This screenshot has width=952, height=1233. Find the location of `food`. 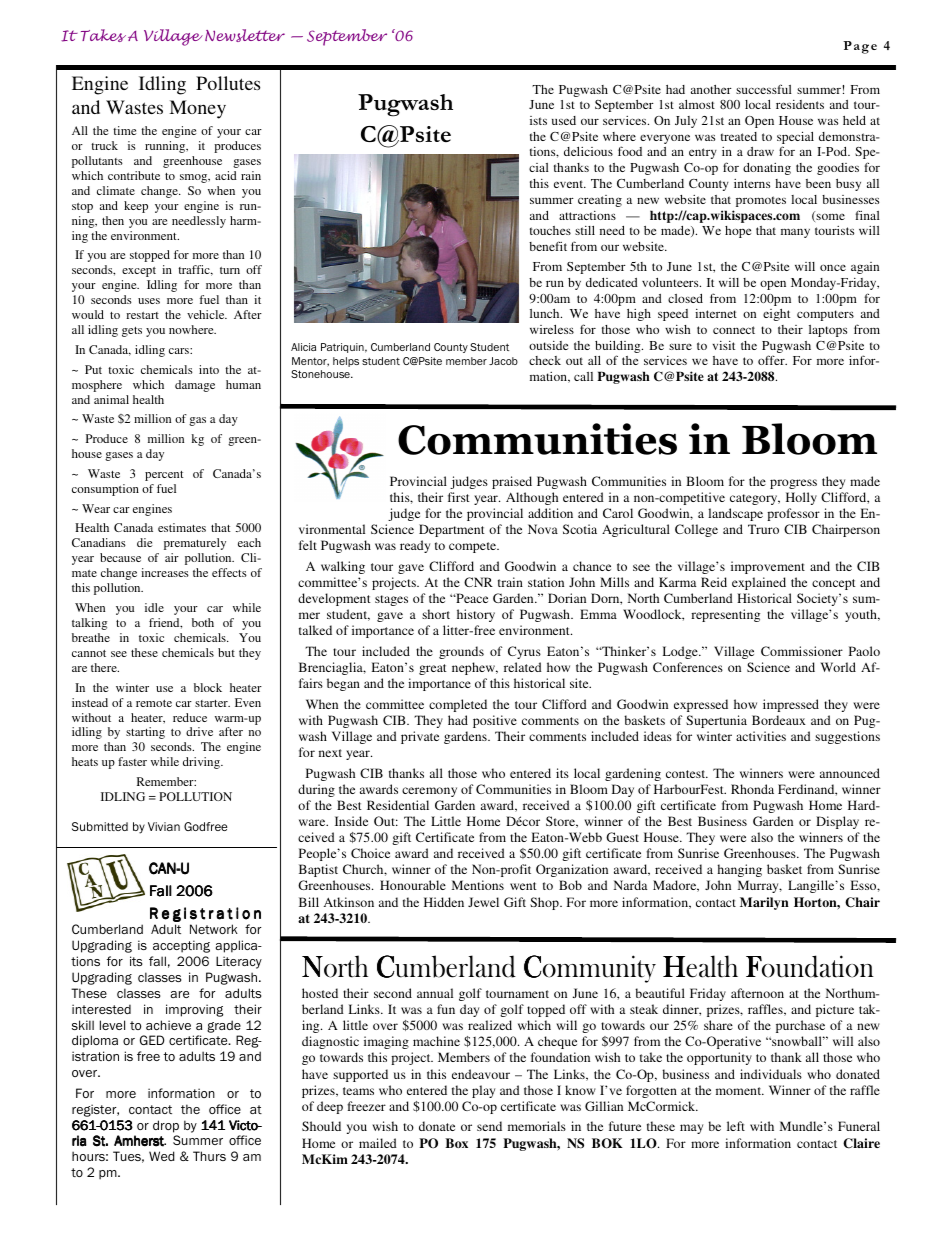

food is located at coordinates (630, 151).
